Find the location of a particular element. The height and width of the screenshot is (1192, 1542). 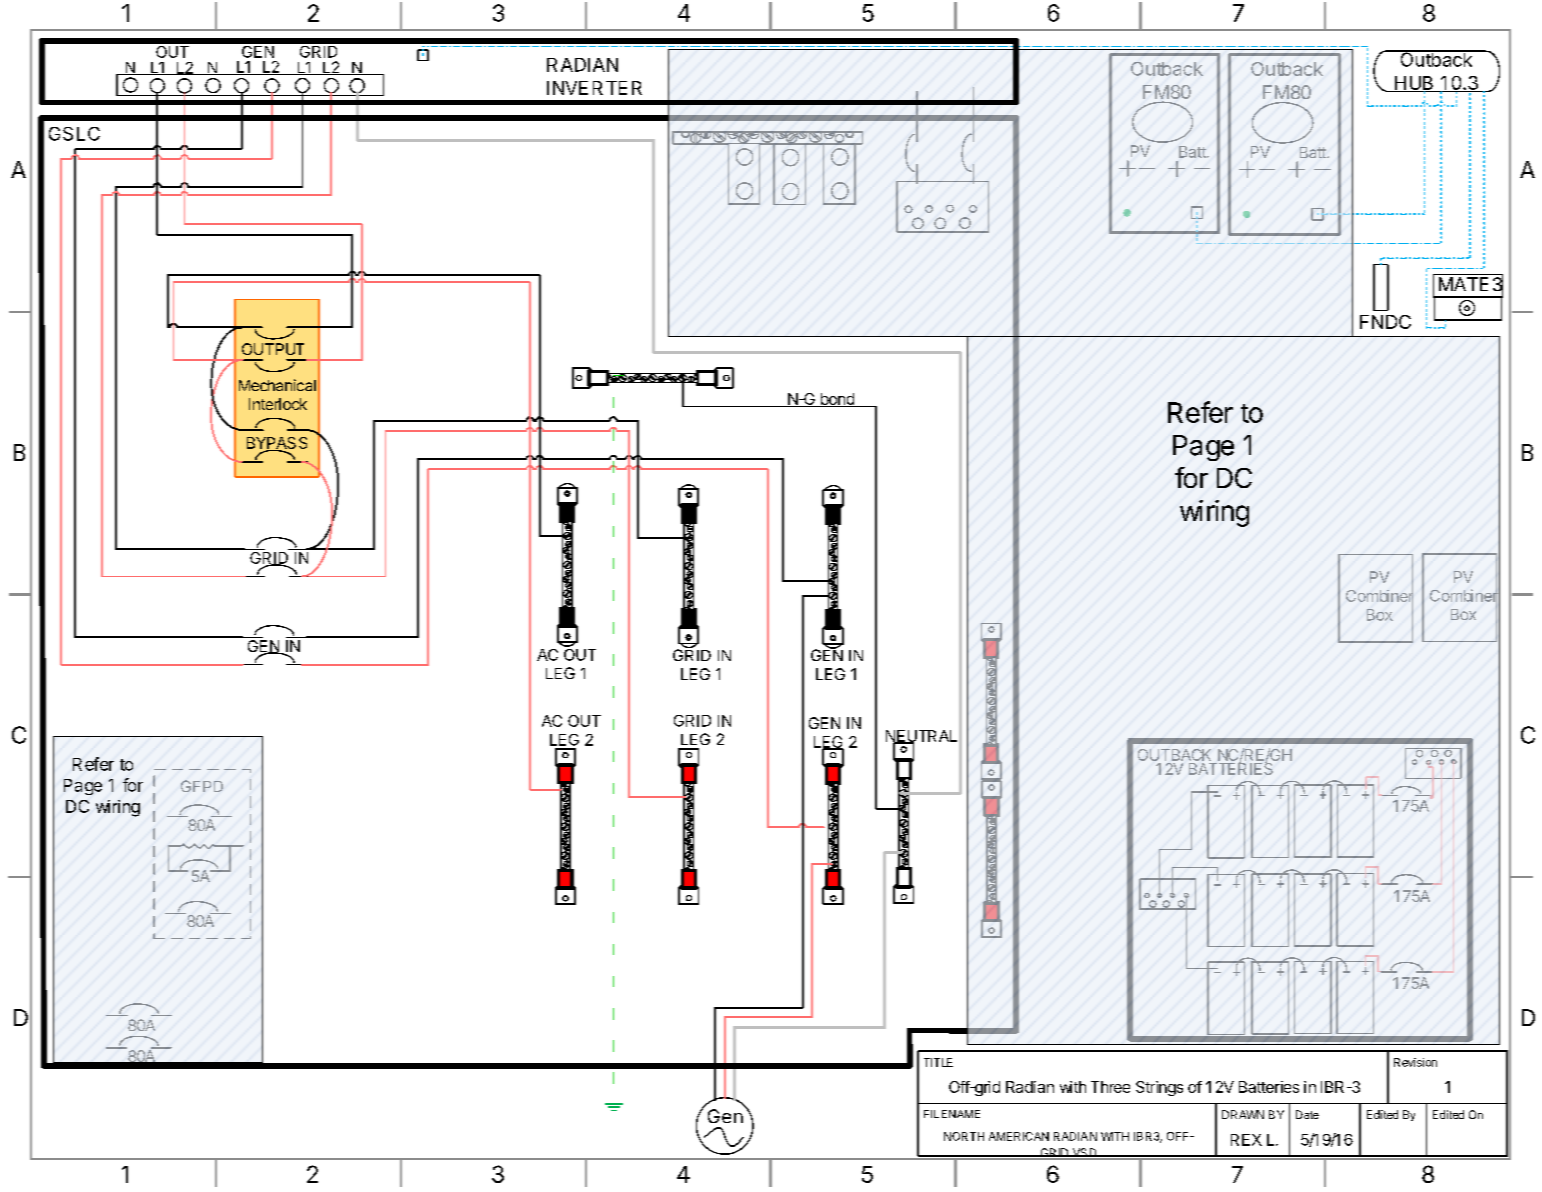

TITLE is located at coordinates (938, 1062).
